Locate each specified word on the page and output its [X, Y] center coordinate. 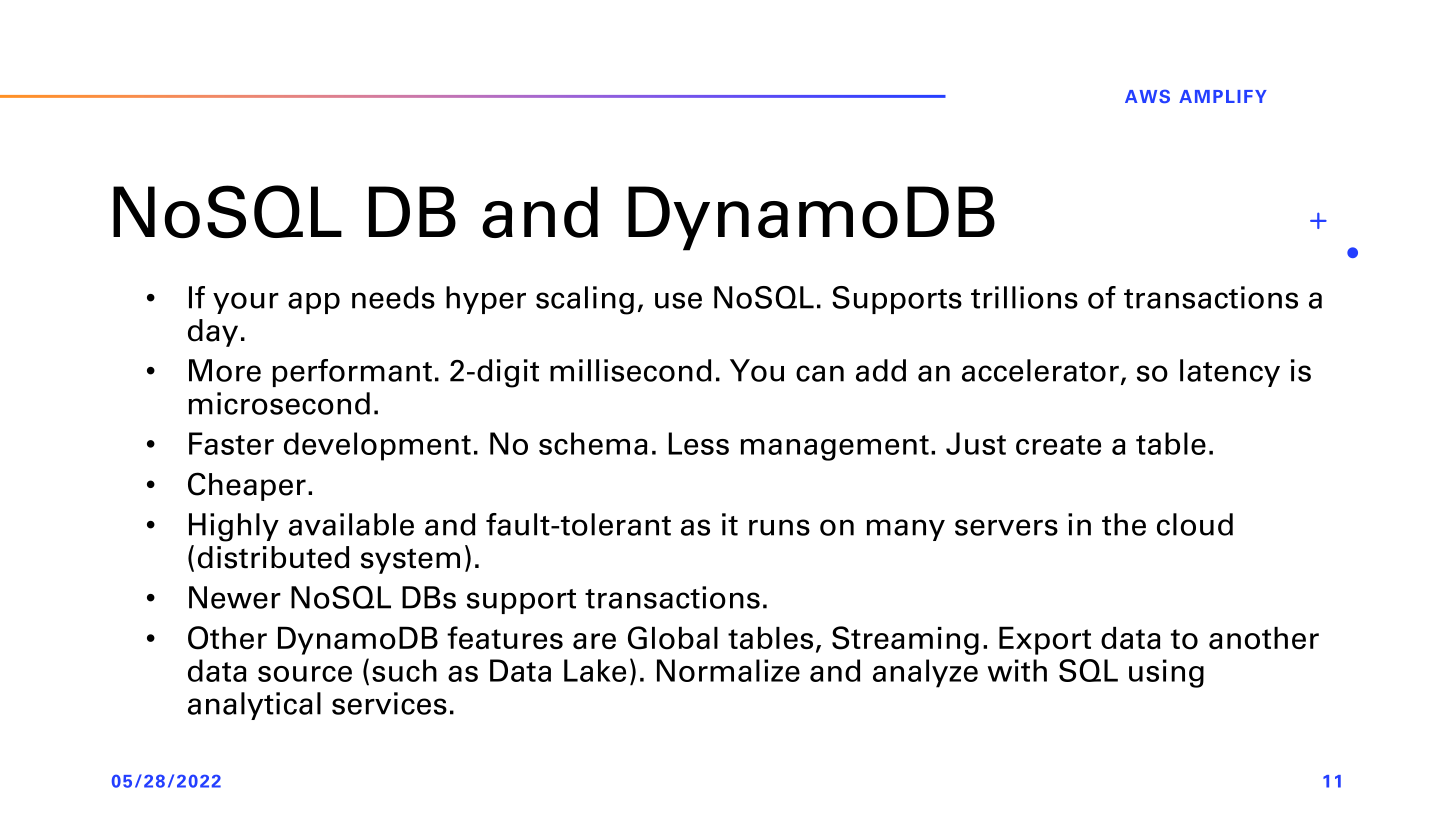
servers [1006, 527]
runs [779, 527]
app [314, 303]
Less [699, 443]
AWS [1147, 96]
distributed [274, 557]
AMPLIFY [1223, 96]
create [1058, 445]
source [305, 674]
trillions [1024, 297]
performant [352, 373]
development [377, 446]
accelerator [1040, 370]
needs [393, 297]
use [678, 300]
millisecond [631, 370]
